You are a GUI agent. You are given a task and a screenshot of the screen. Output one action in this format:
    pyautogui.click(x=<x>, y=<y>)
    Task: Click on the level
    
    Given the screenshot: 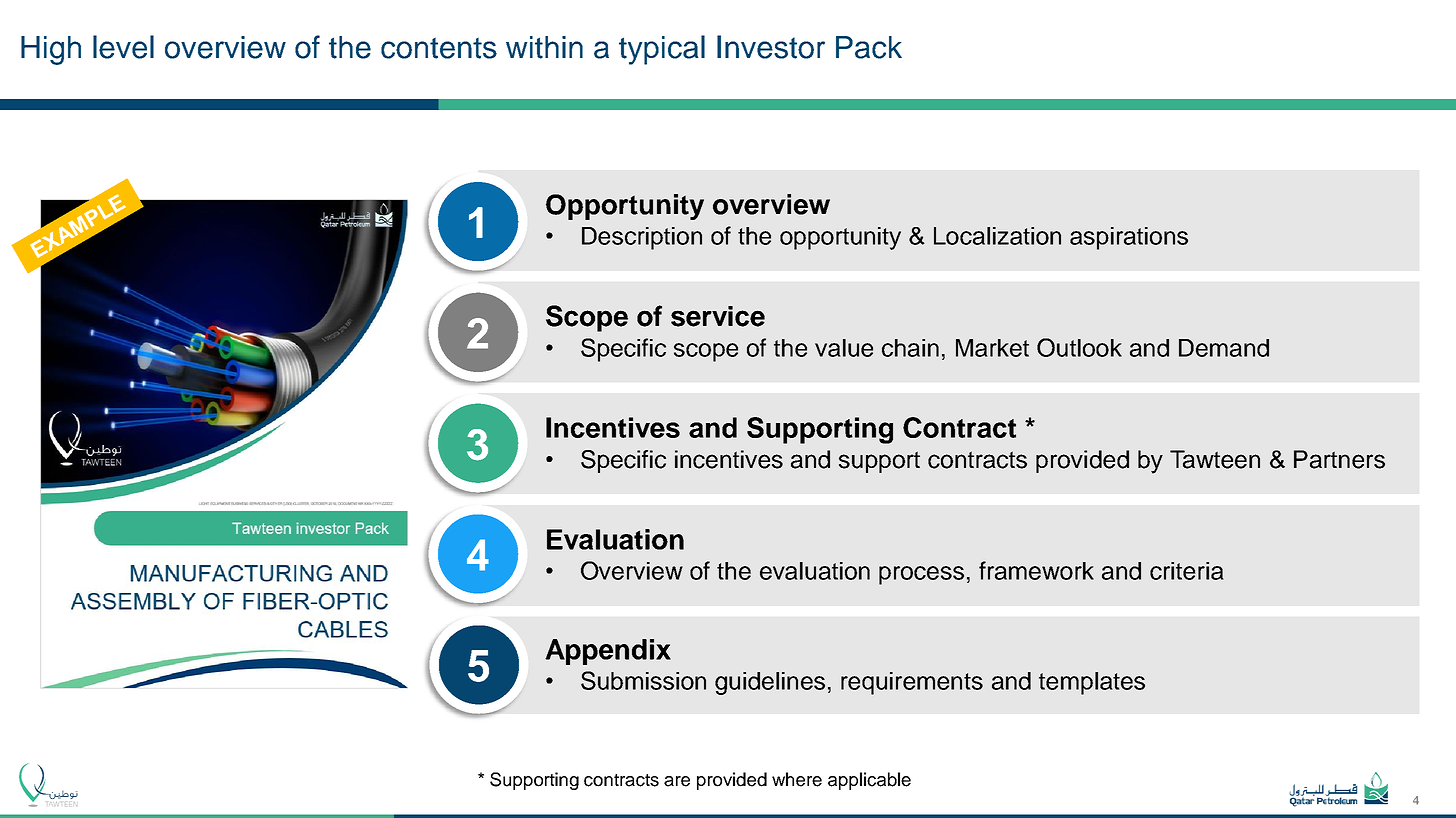 What is the action you would take?
    pyautogui.click(x=123, y=47)
